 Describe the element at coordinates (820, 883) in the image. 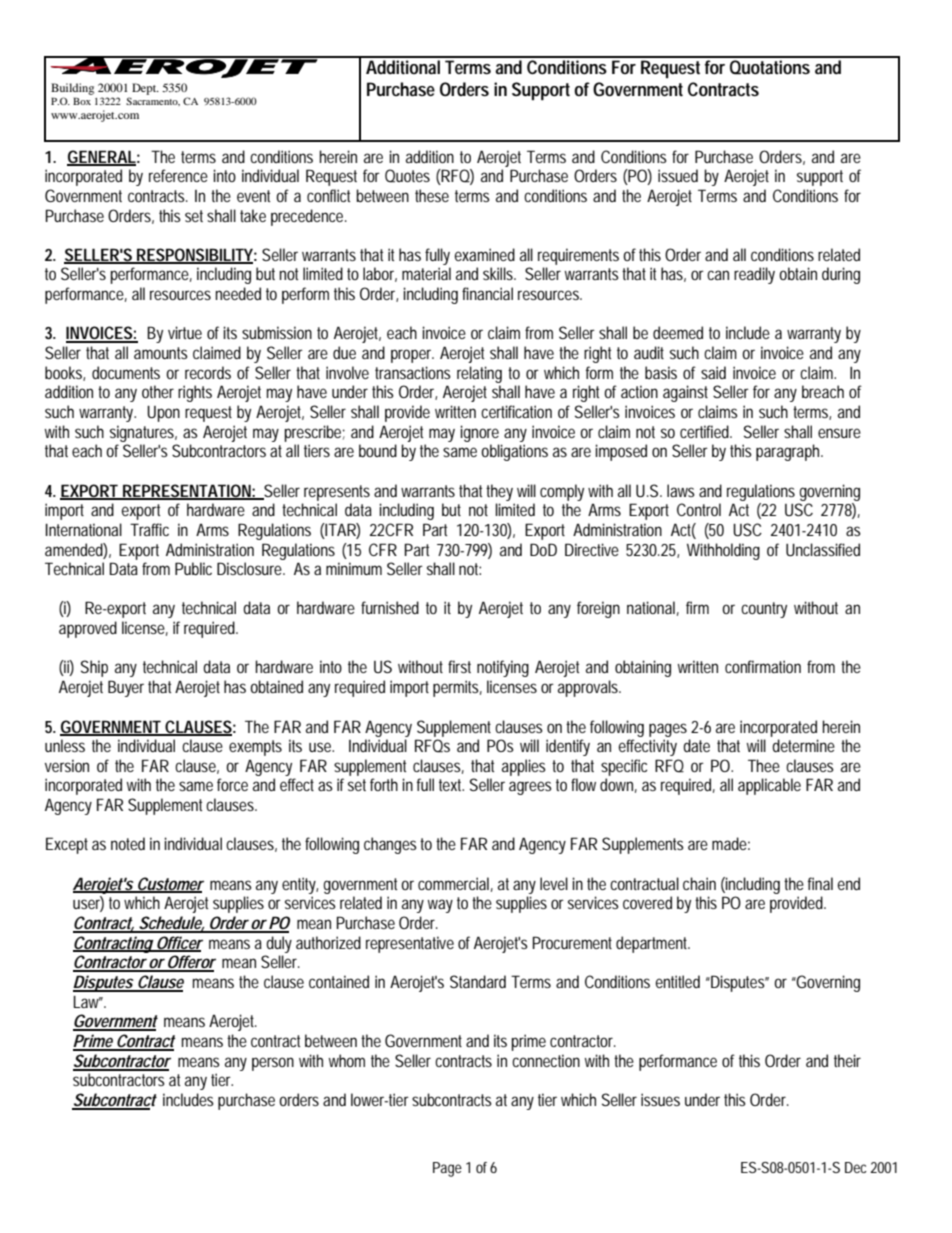

I see `final` at that location.
